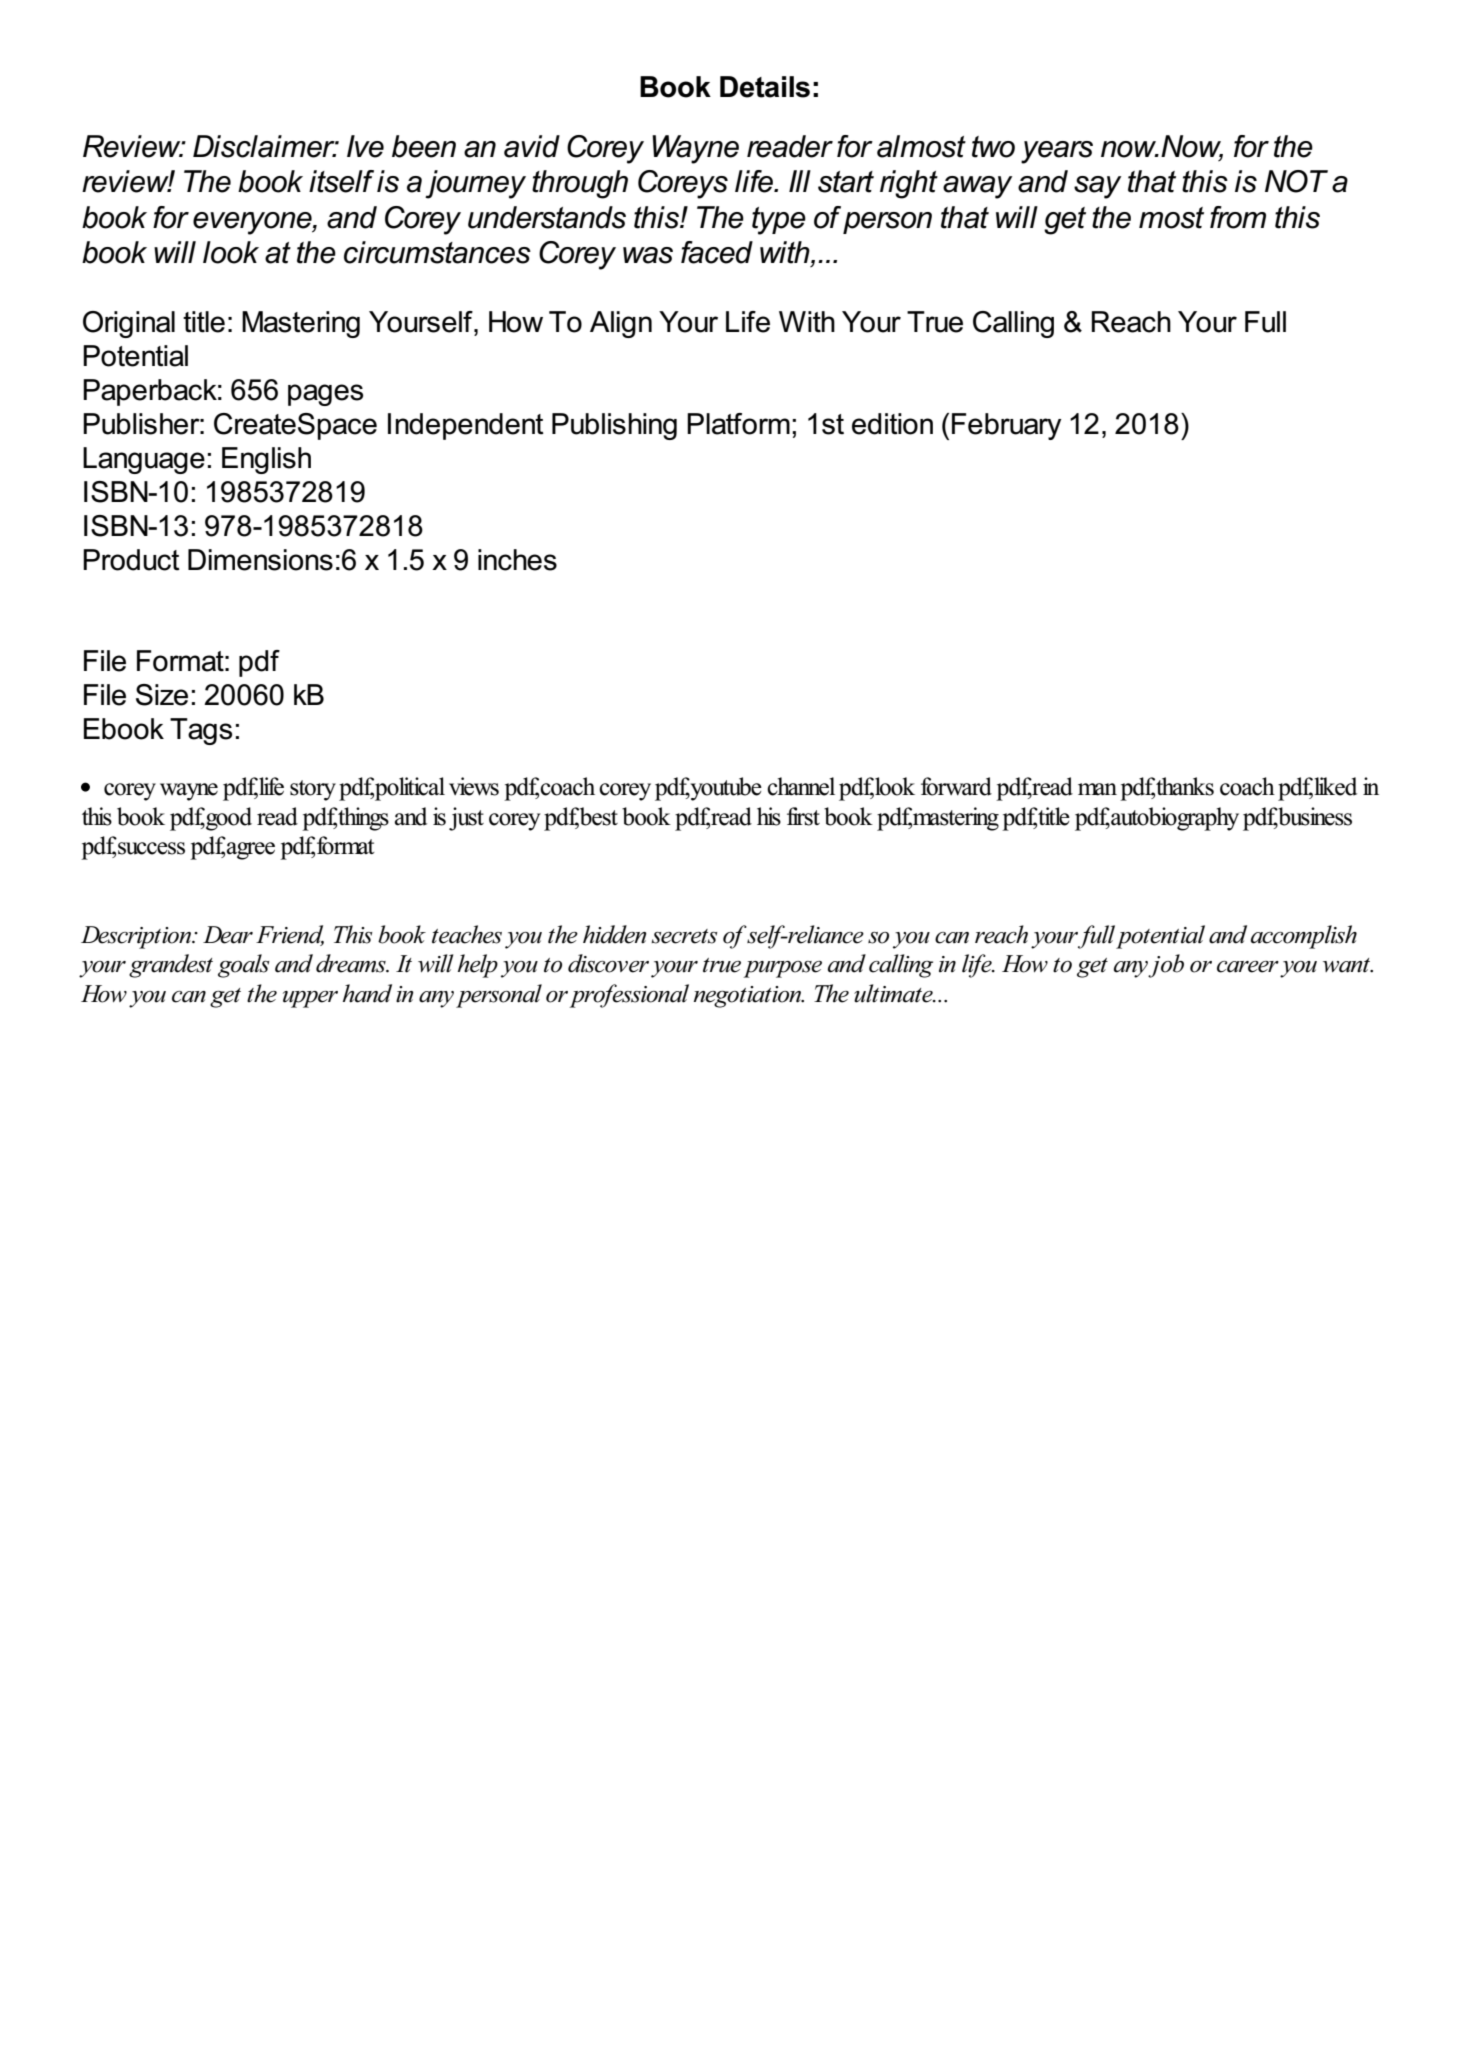 The width and height of the screenshot is (1461, 2068). What do you see at coordinates (738, 424) in the screenshot?
I see `Platform` at bounding box center [738, 424].
